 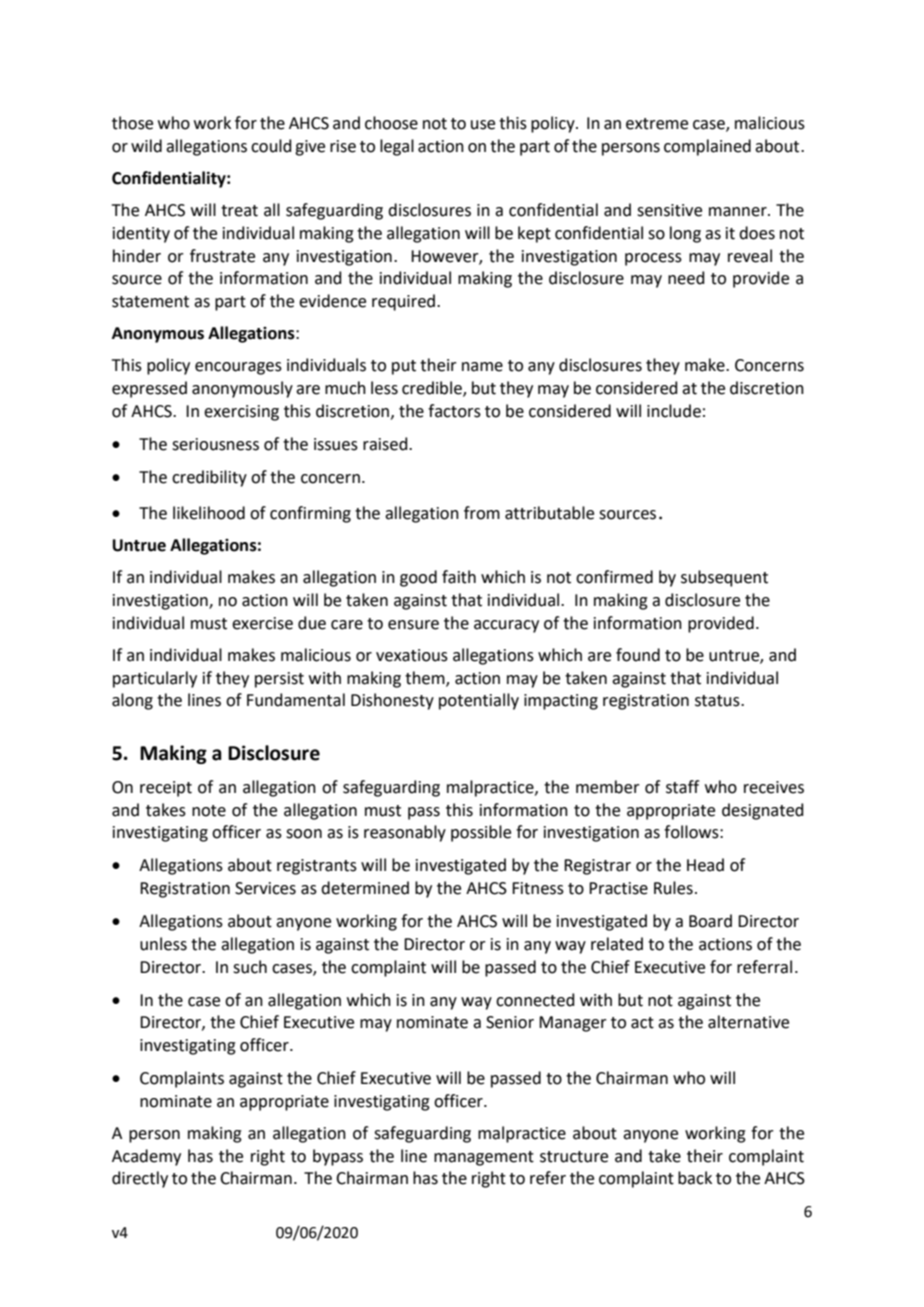 What do you see at coordinates (426, 678) in the document?
I see `them` at bounding box center [426, 678].
